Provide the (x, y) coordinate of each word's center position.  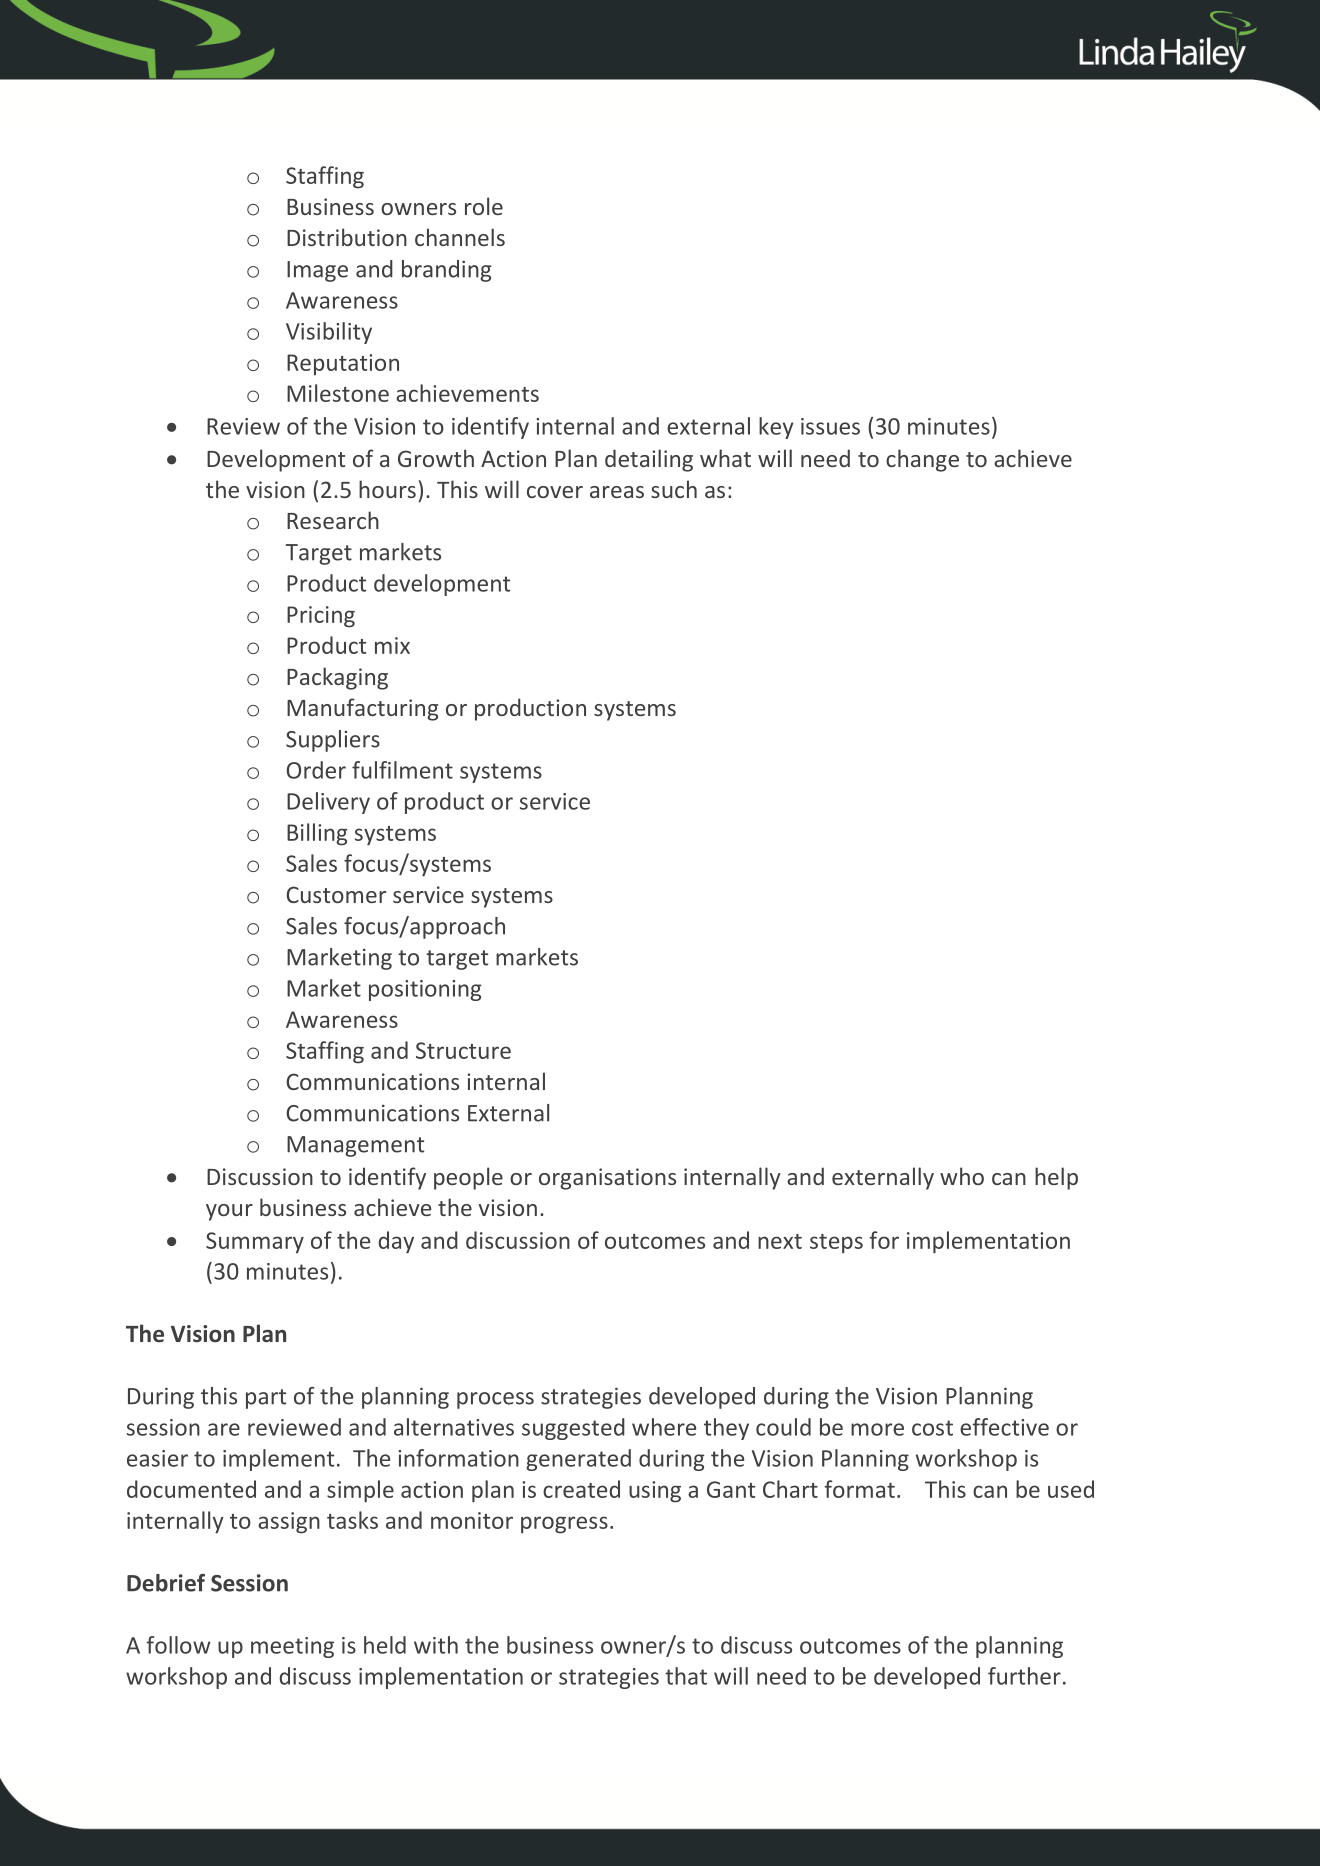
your (229, 1212)
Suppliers (333, 741)
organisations (607, 1179)
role (484, 206)
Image (317, 271)
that (686, 1676)
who (962, 1176)
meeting (292, 1647)
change (922, 460)
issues (830, 426)
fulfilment (402, 770)
